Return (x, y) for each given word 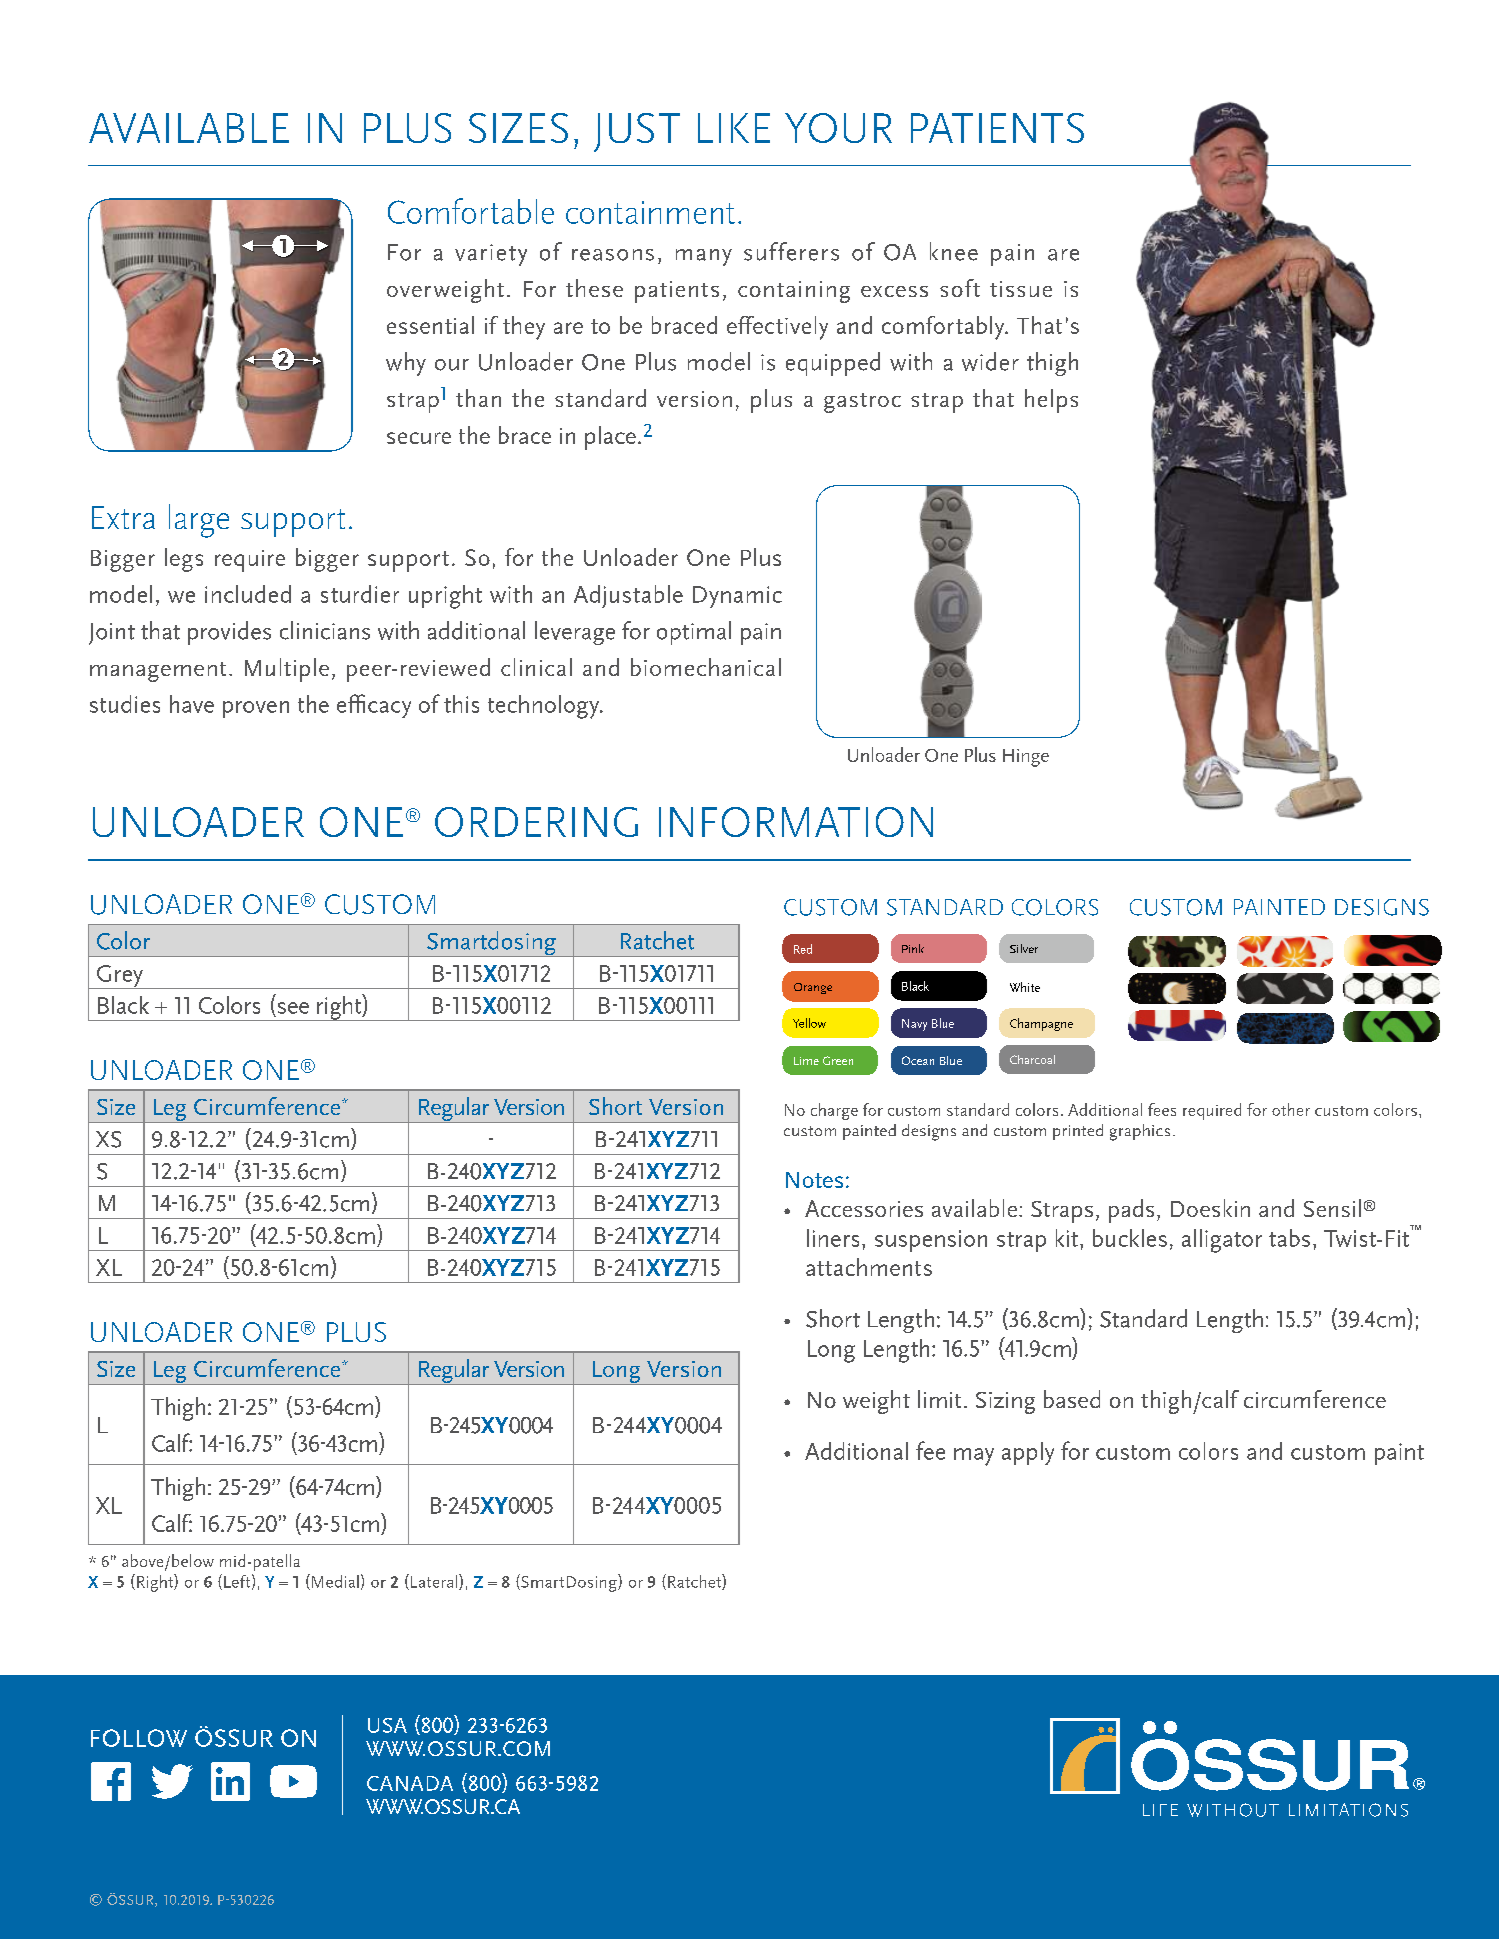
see (293, 1008)
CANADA (410, 1783)
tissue (1021, 289)
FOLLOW (139, 1738)
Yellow (809, 1023)
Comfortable (471, 211)
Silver (1024, 948)
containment (650, 212)
